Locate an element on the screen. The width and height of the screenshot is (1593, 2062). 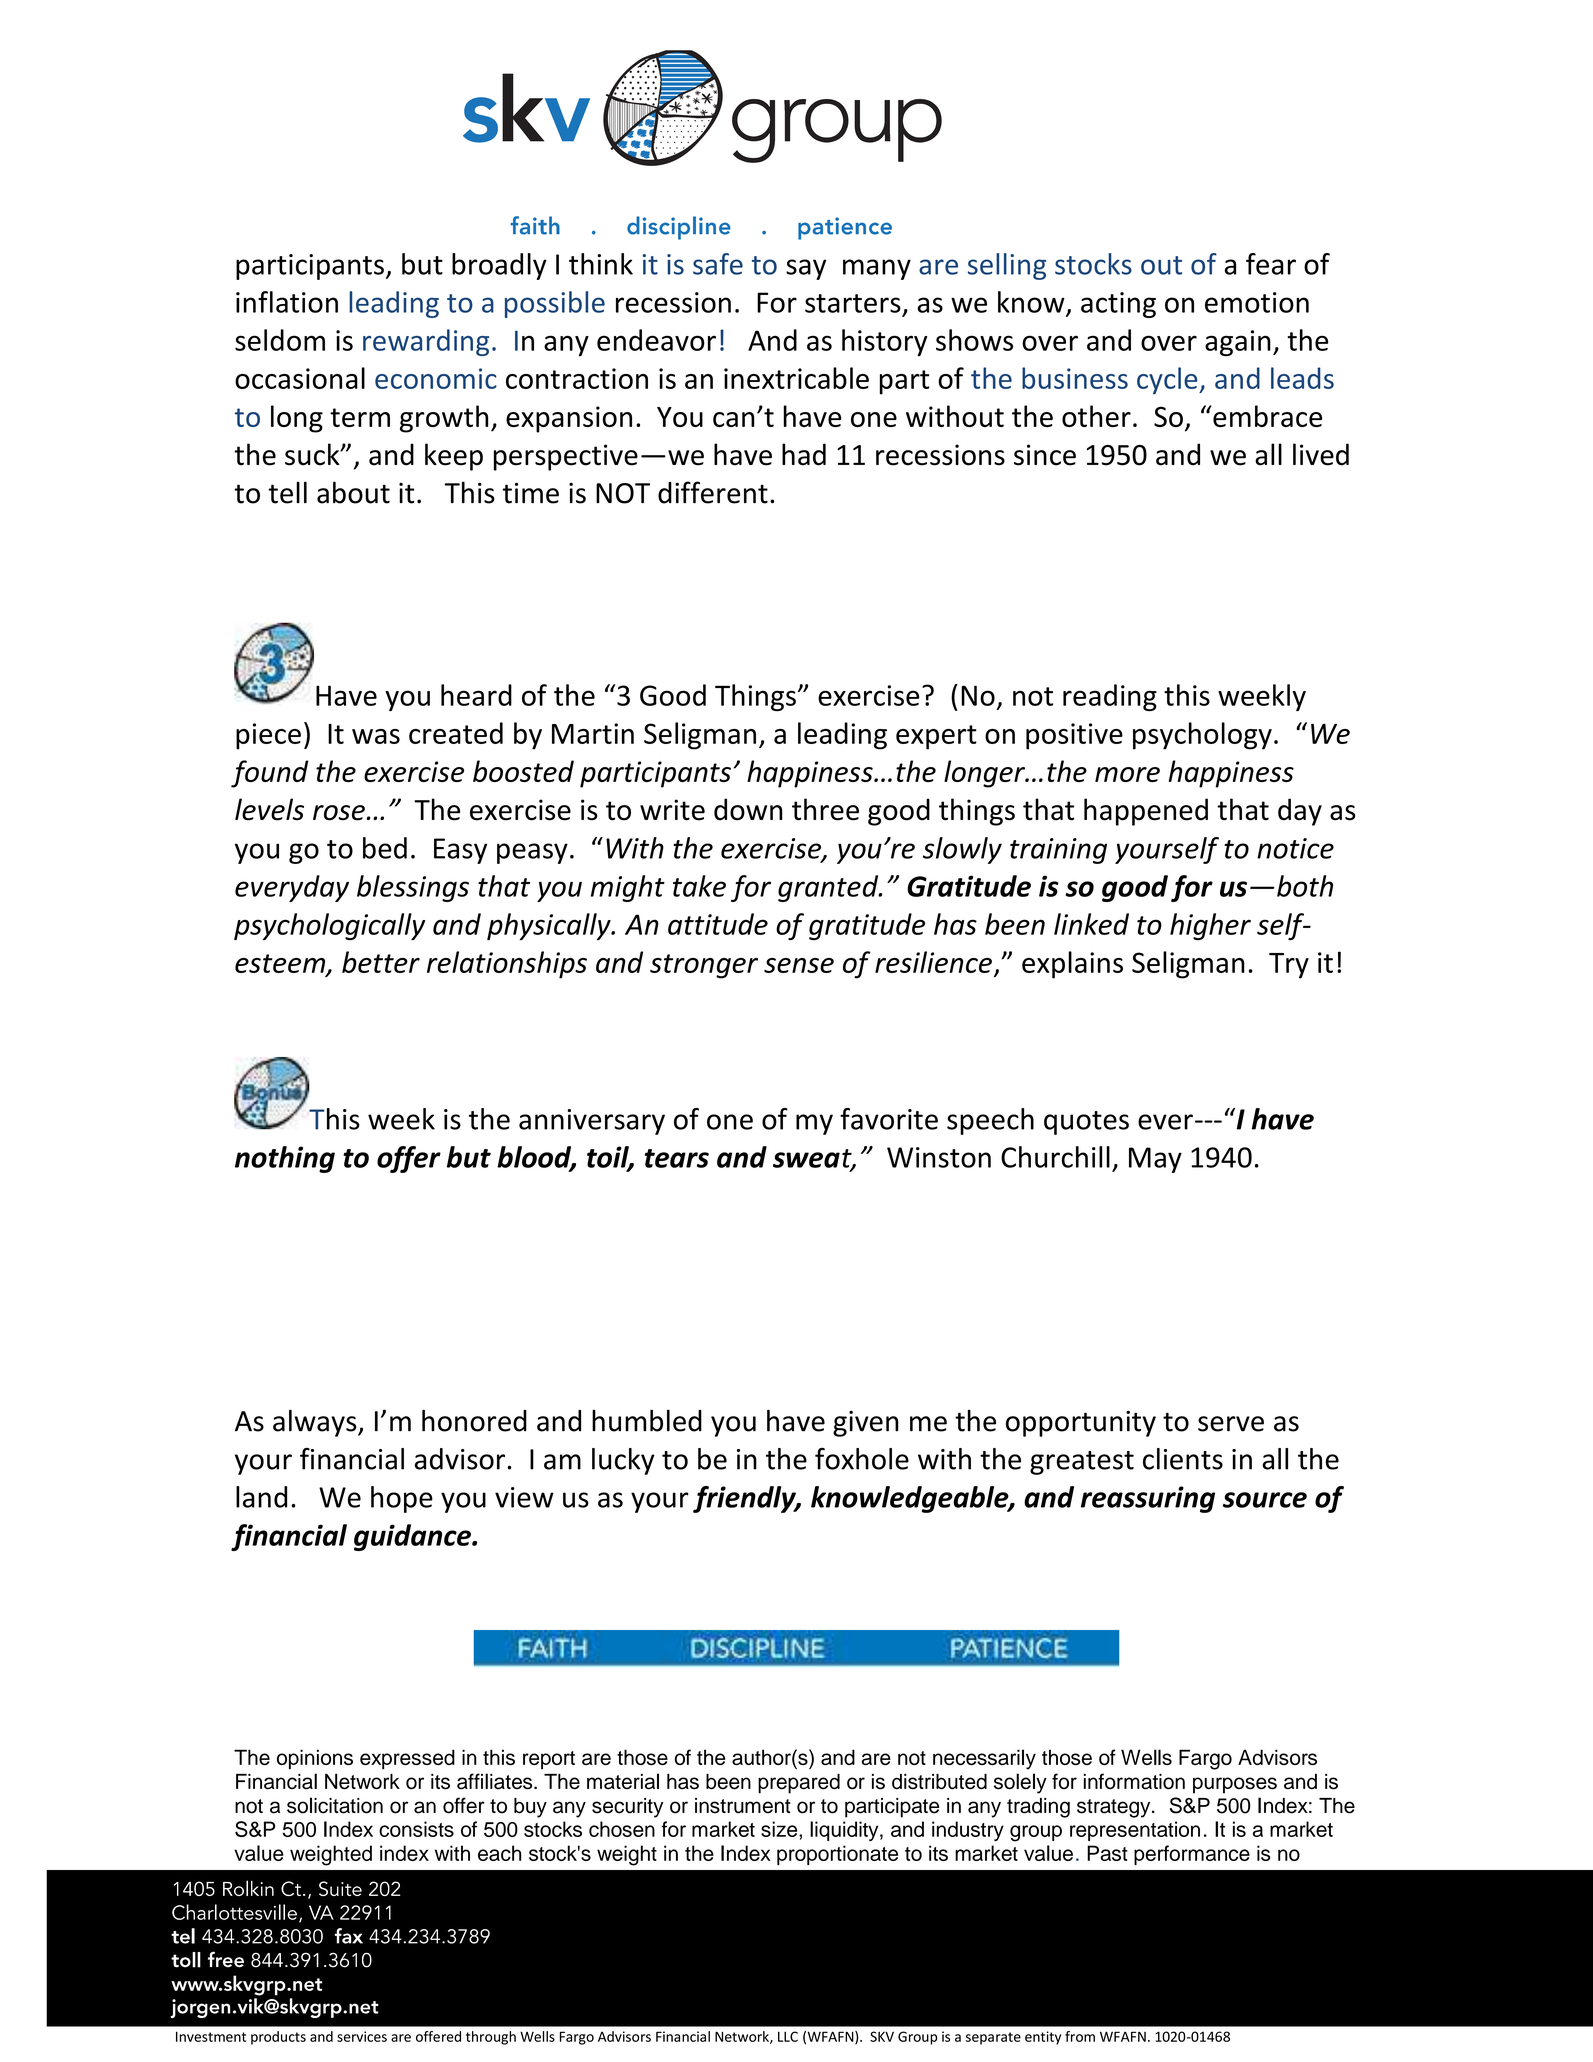
bed is located at coordinates (385, 848).
